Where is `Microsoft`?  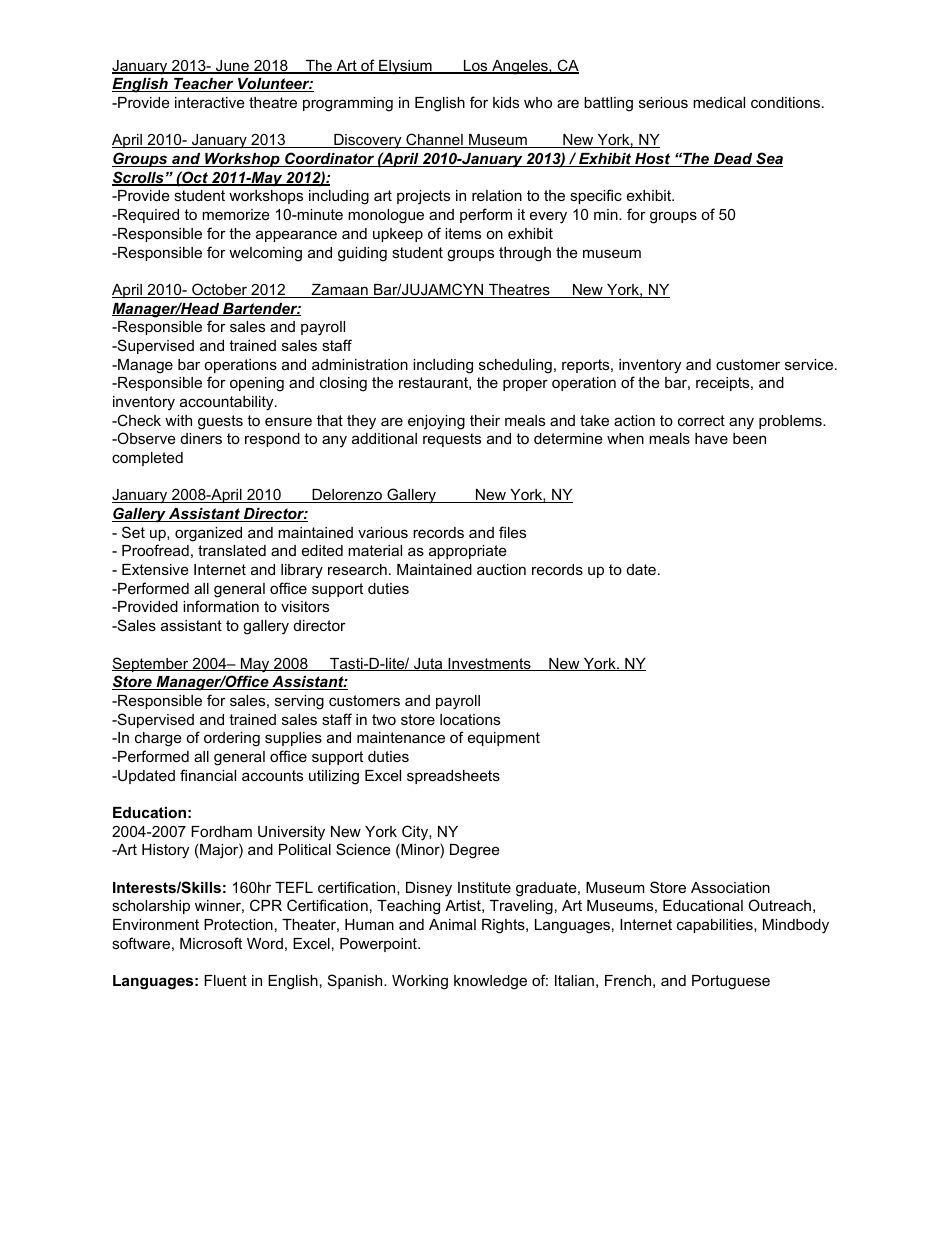 Microsoft is located at coordinates (211, 943).
